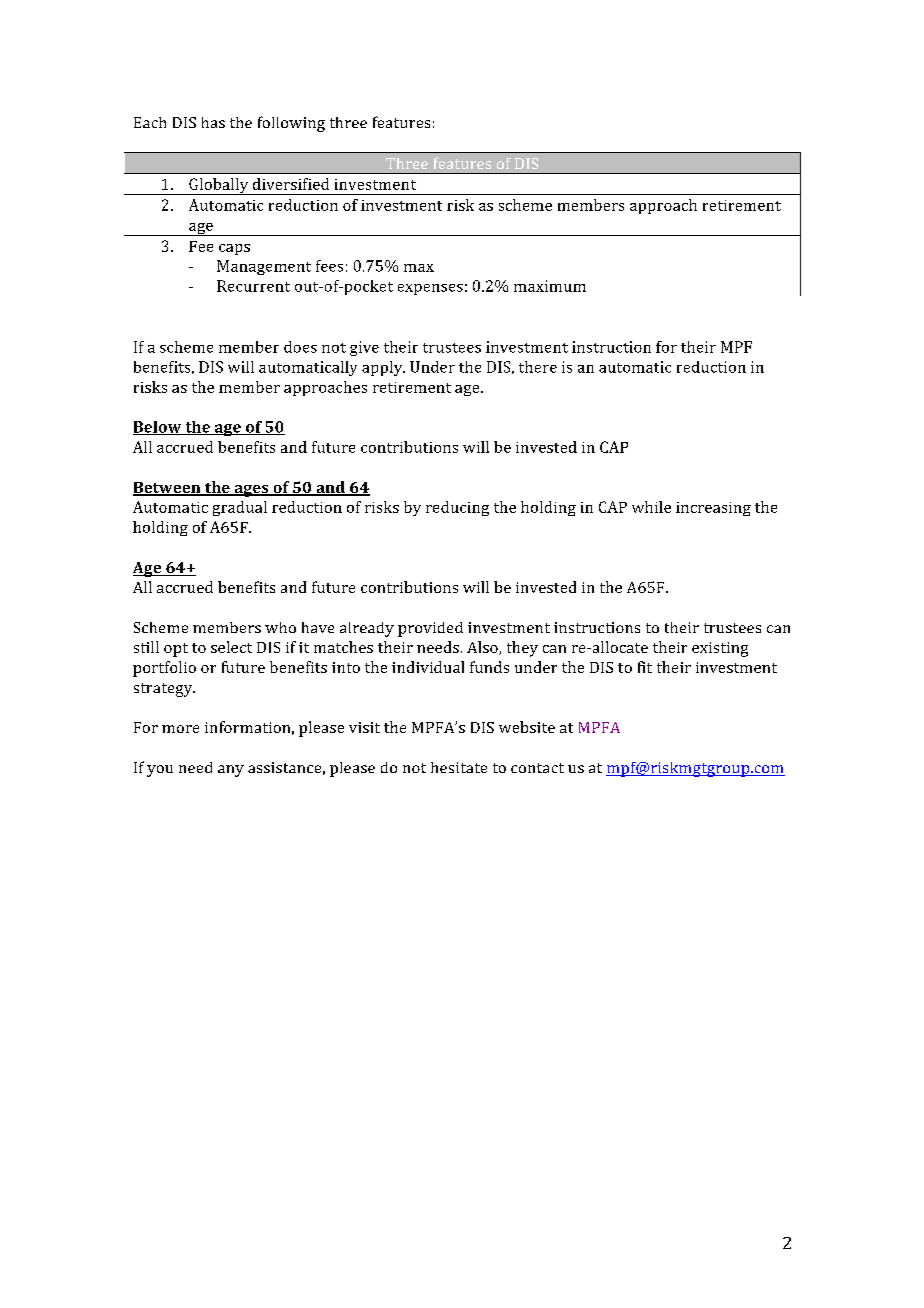 This page has height=1308, width=924. Describe the element at coordinates (291, 124) in the page. I see `following` at that location.
